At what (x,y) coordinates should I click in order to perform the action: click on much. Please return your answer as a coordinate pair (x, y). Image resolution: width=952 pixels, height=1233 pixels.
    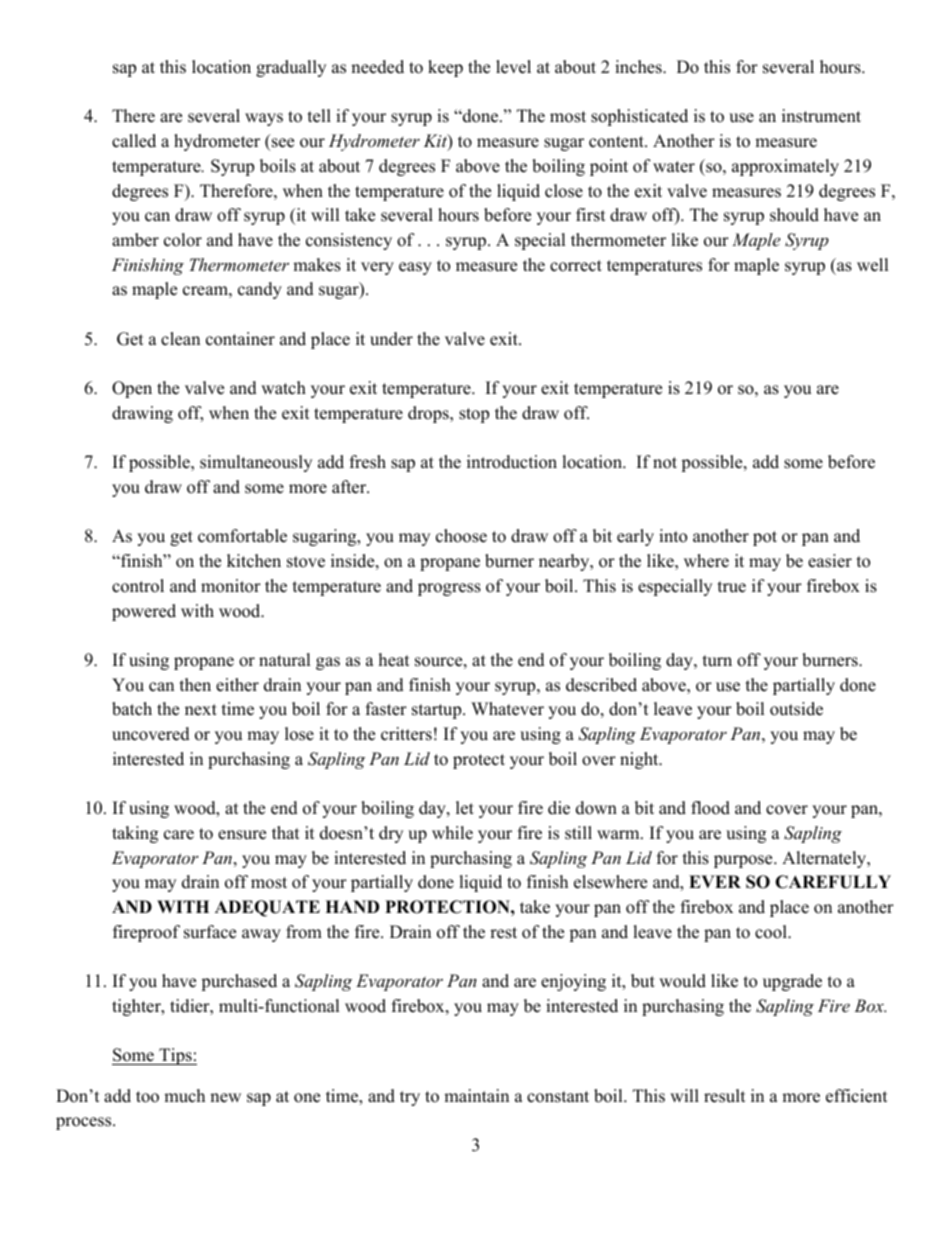
    Looking at the image, I should click on (184, 1096).
